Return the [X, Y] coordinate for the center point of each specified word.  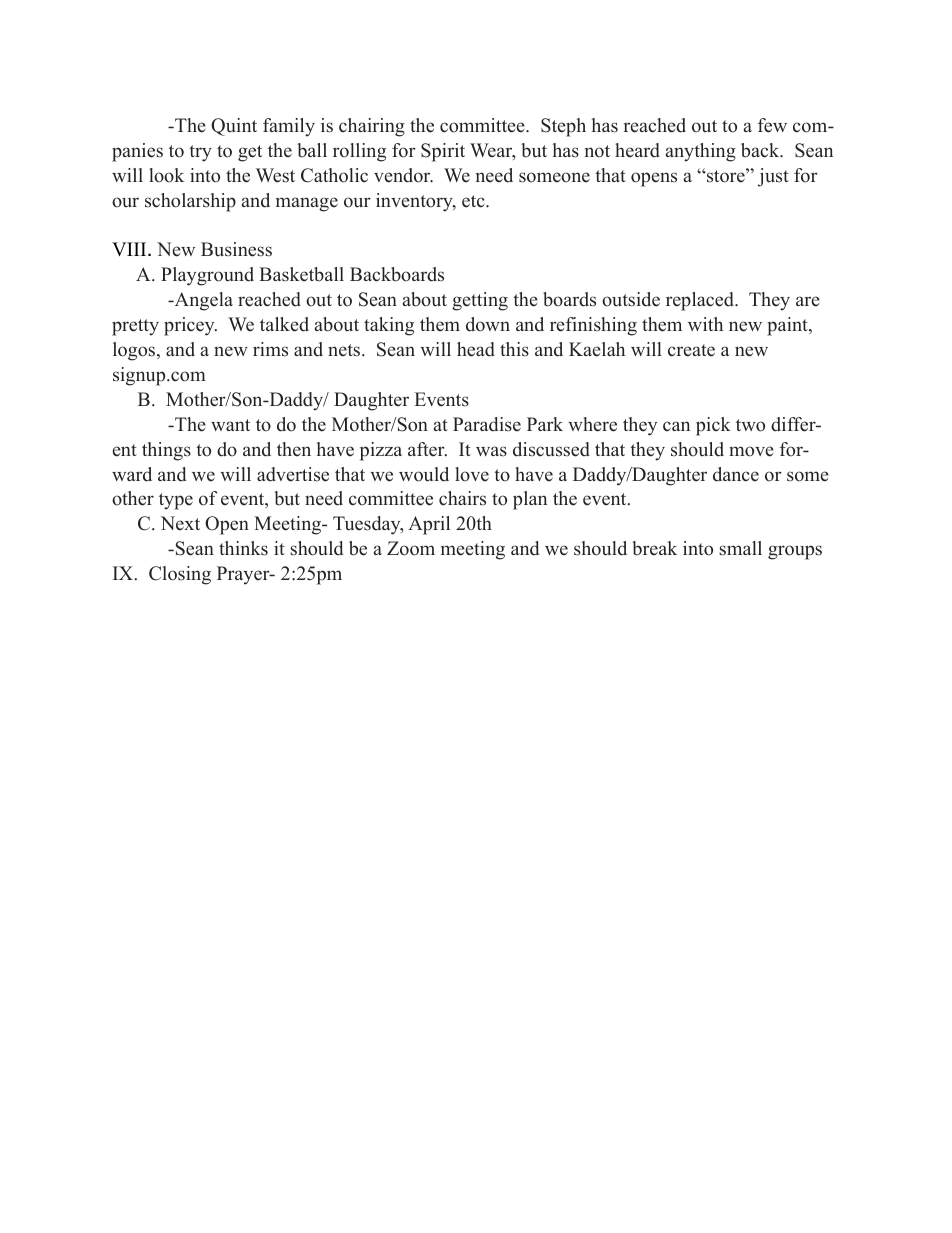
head [476, 349]
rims [270, 349]
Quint [234, 127]
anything [701, 152]
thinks [243, 548]
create [691, 350]
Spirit [443, 152]
